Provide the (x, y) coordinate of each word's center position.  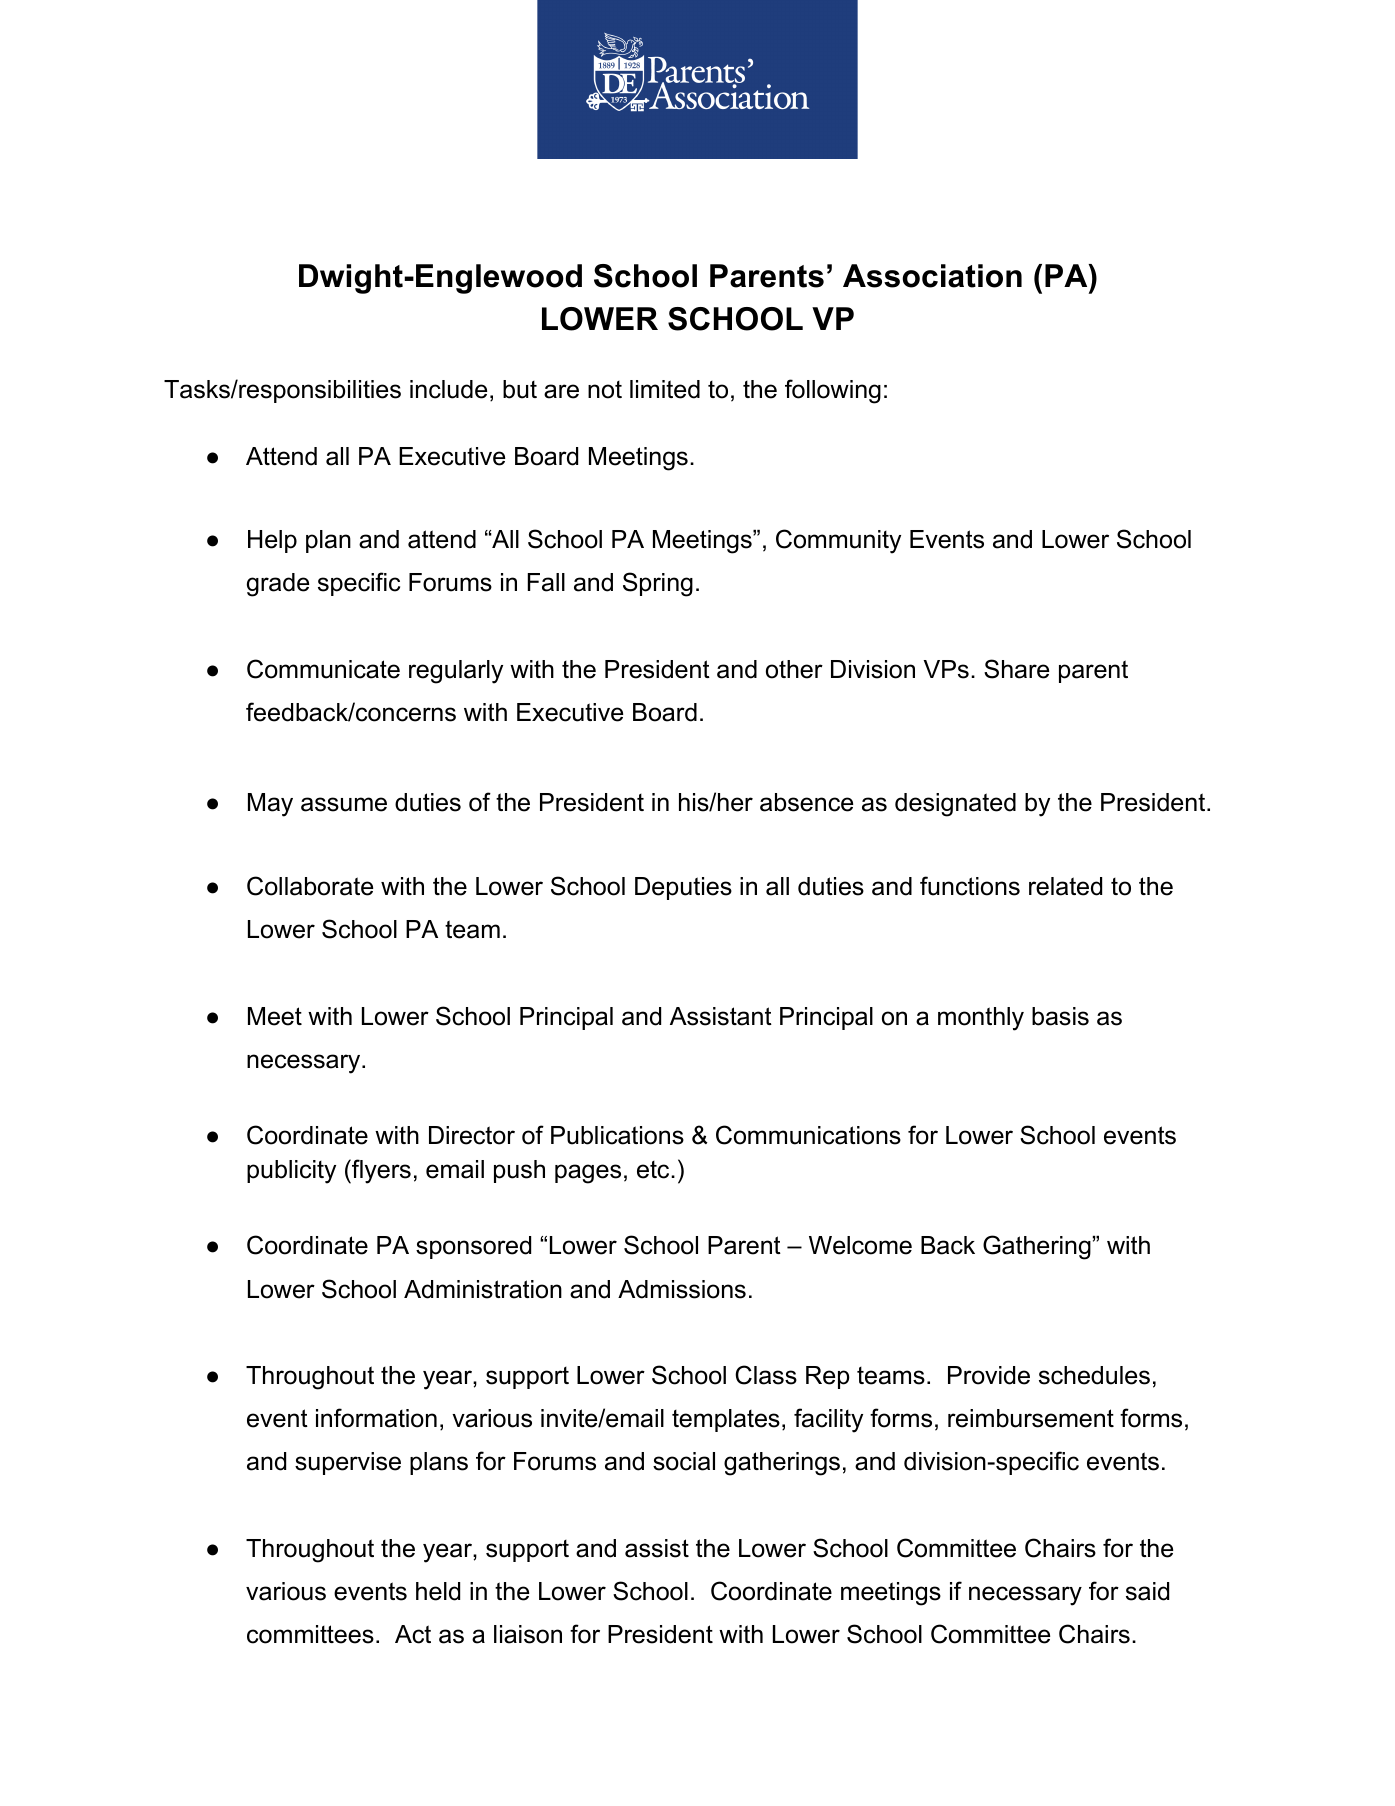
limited (665, 389)
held (438, 1591)
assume (344, 804)
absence (806, 802)
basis (1060, 1016)
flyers (380, 1171)
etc (654, 1170)
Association (932, 276)
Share (1016, 669)
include (448, 389)
